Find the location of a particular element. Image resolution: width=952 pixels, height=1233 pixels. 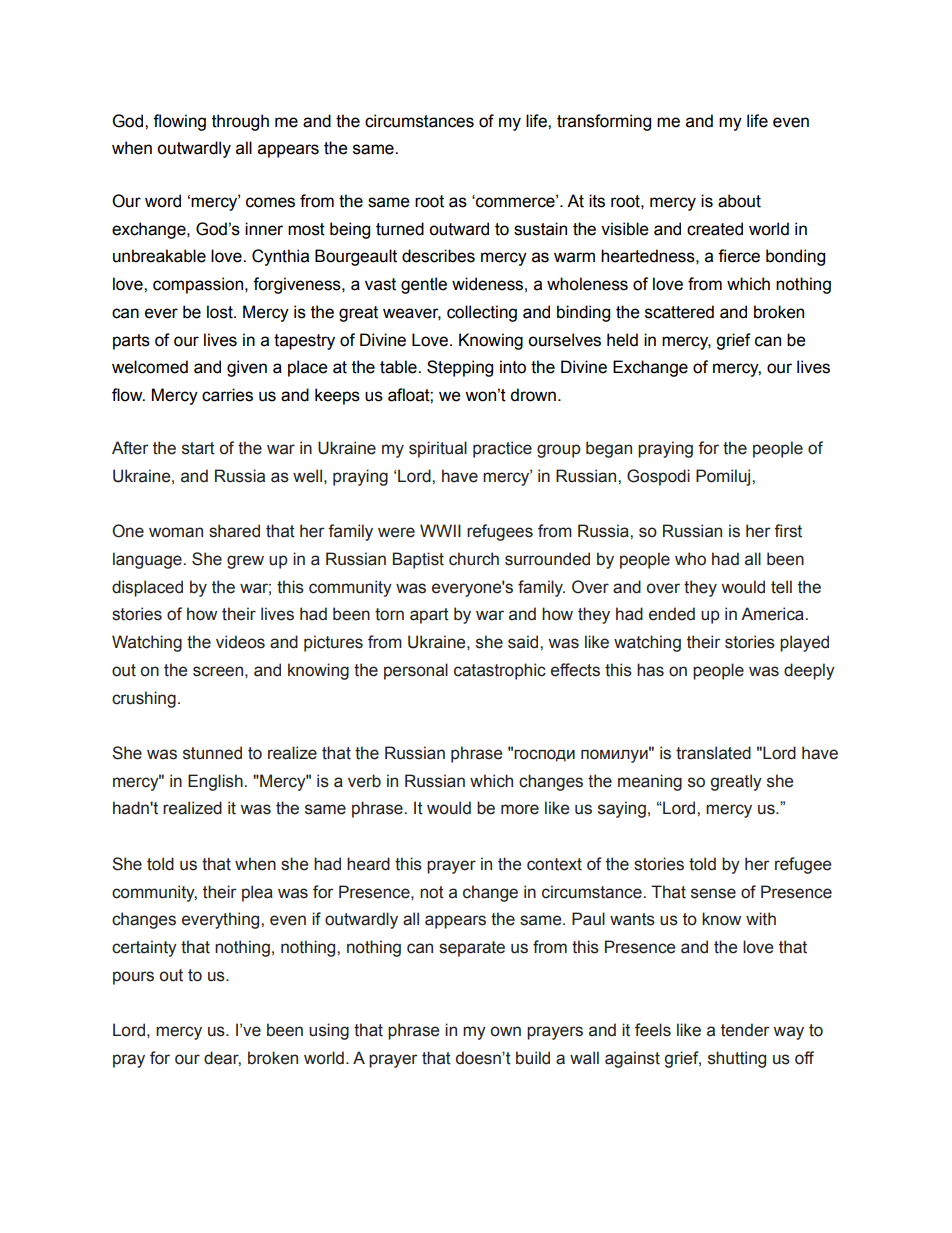

grew is located at coordinates (245, 562).
